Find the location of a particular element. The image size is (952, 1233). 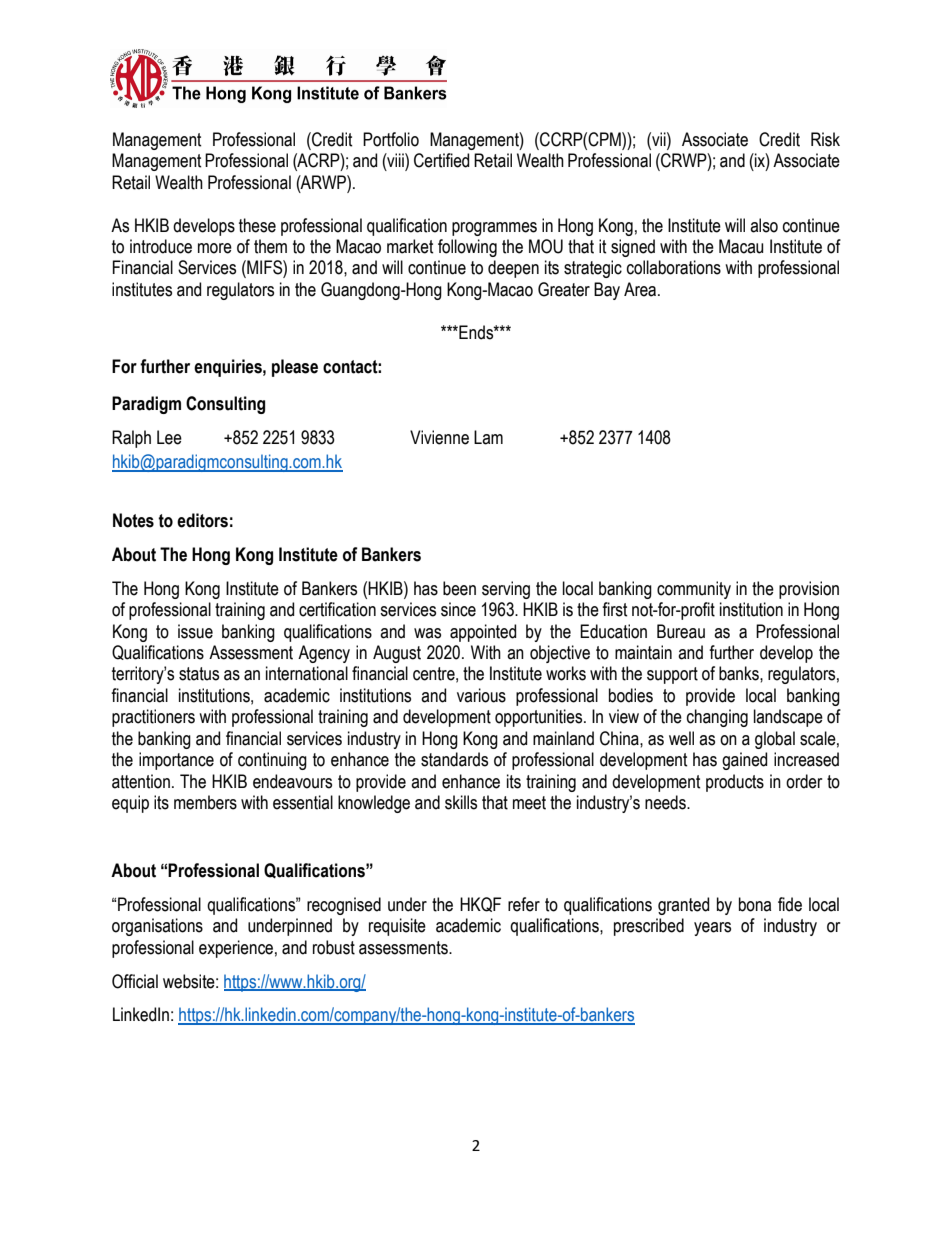

various is located at coordinates (481, 695).
